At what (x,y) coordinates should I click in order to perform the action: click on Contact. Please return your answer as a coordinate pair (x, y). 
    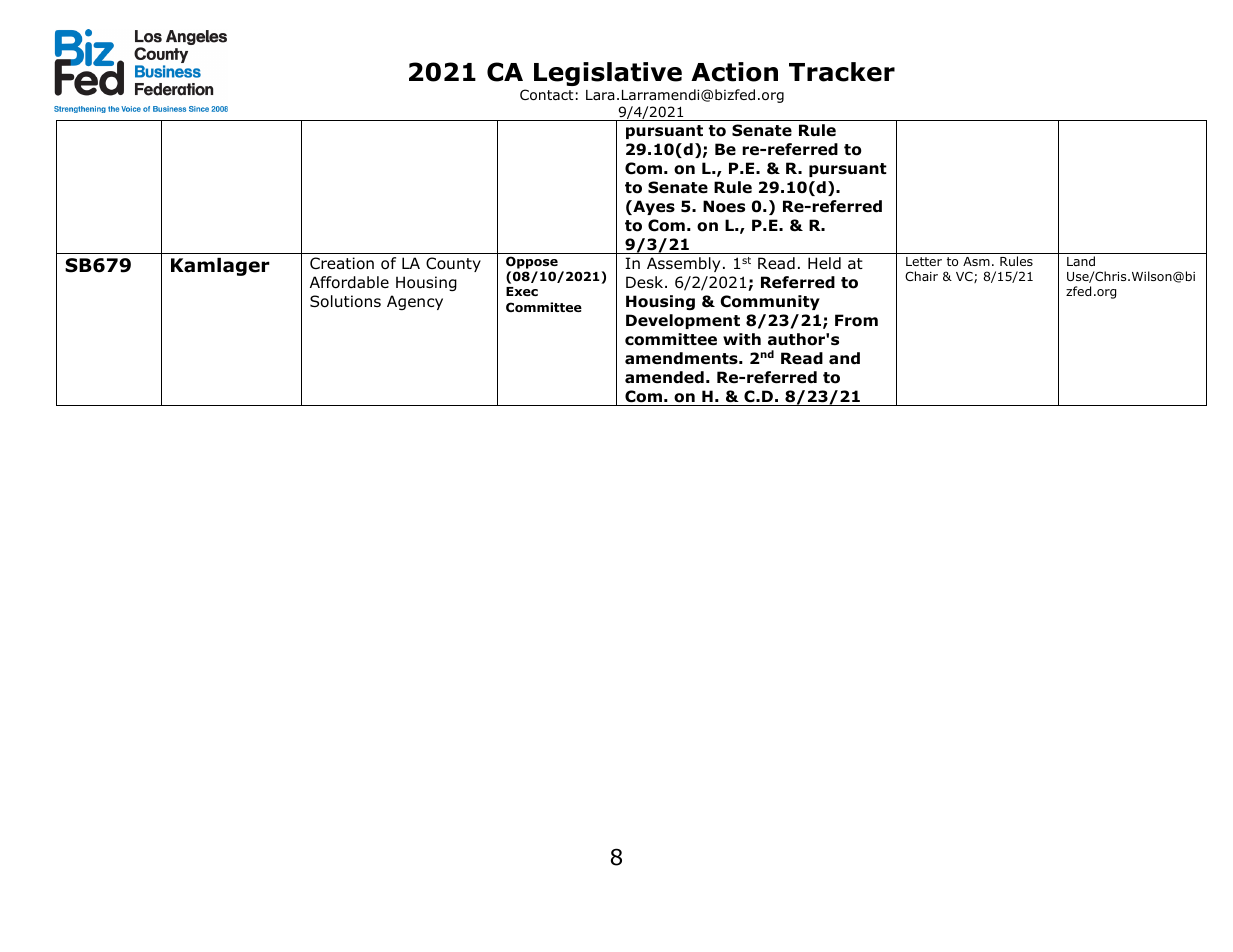
    Looking at the image, I should click on (547, 95).
